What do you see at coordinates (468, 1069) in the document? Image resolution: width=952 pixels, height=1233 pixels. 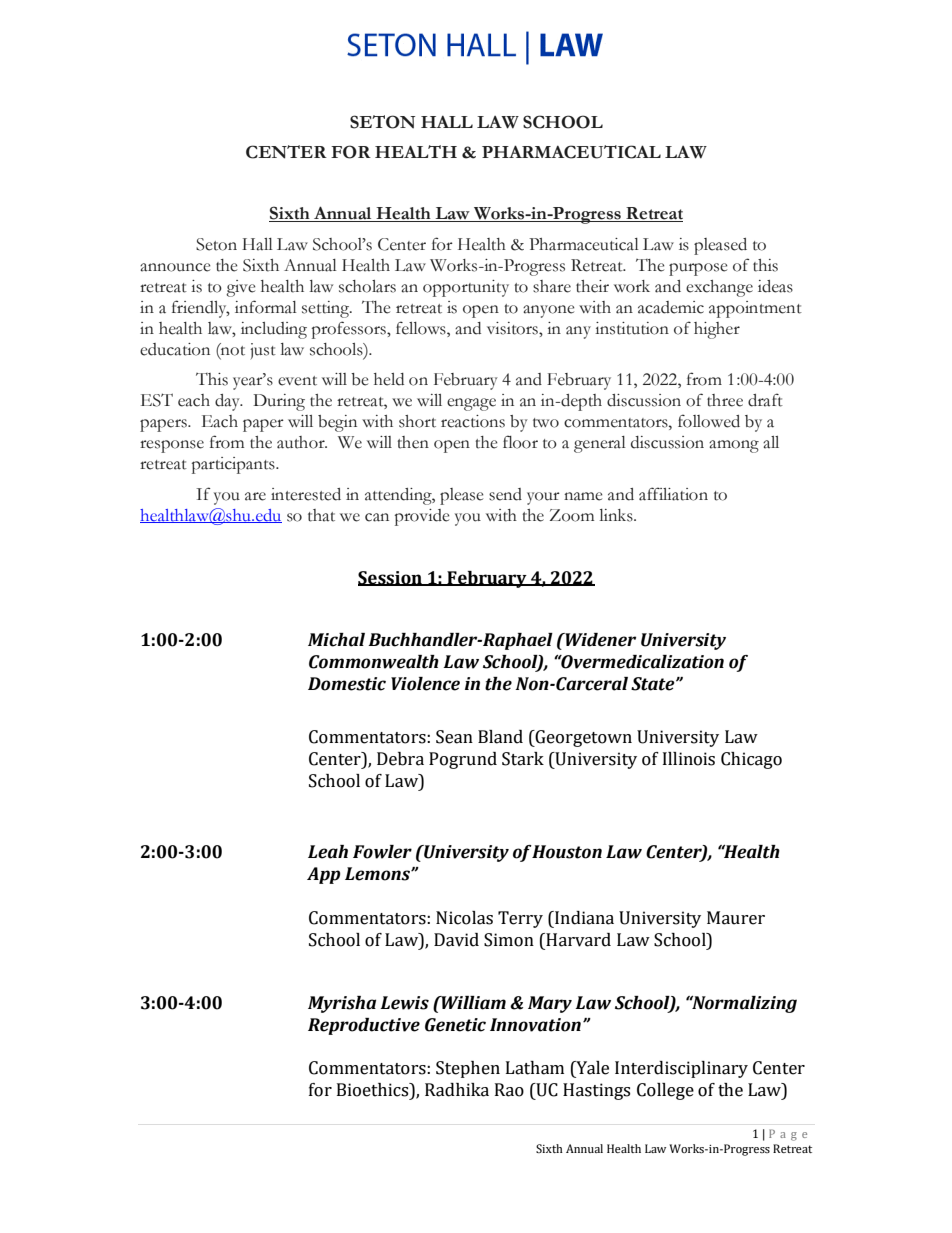 I see `Stephen` at bounding box center [468, 1069].
